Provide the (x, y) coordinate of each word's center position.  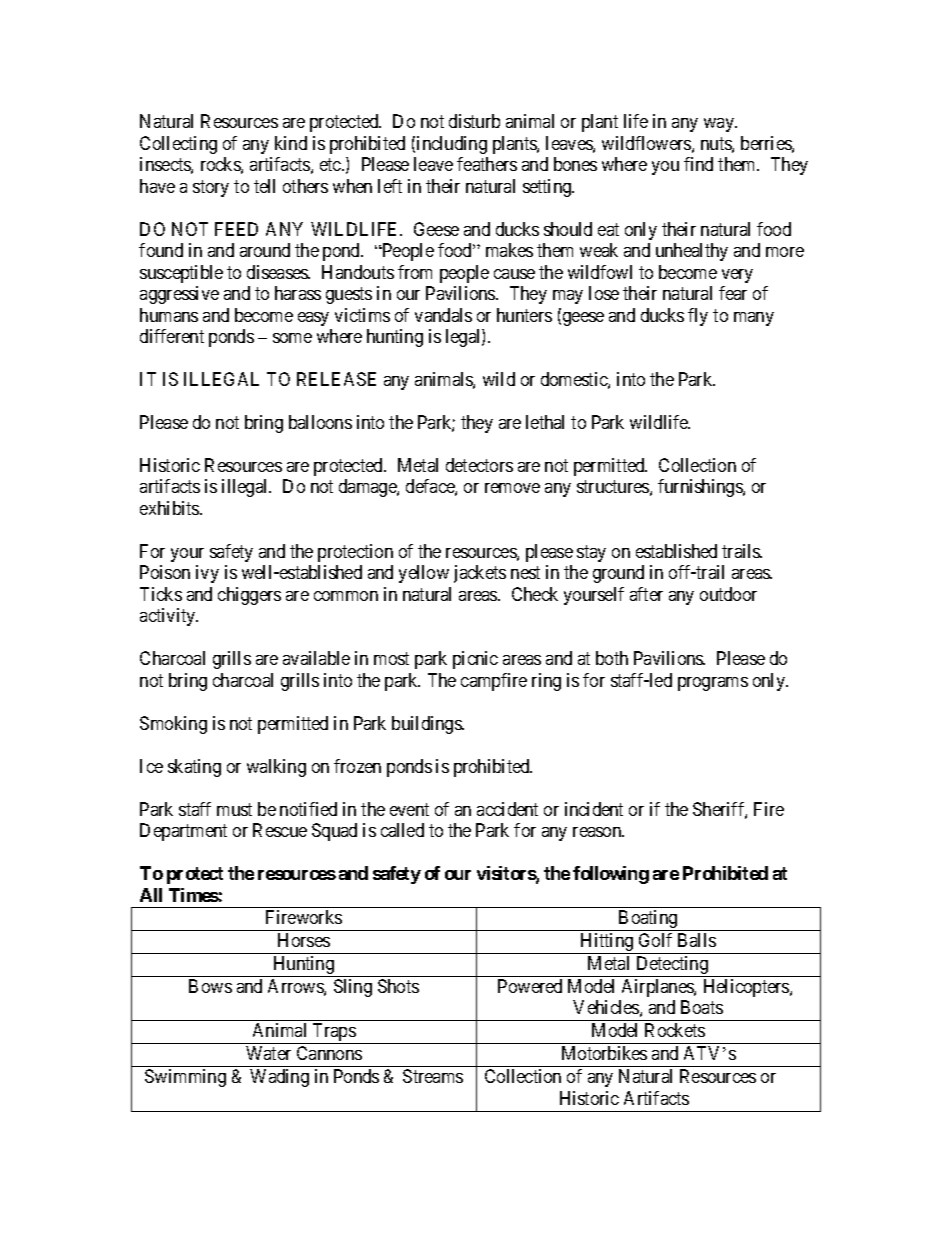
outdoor (728, 594)
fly (698, 317)
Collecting (178, 145)
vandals (443, 315)
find (698, 164)
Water (268, 1053)
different (172, 336)
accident (507, 809)
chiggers (249, 596)
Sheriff (720, 810)
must (234, 809)
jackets (480, 574)
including (452, 145)
